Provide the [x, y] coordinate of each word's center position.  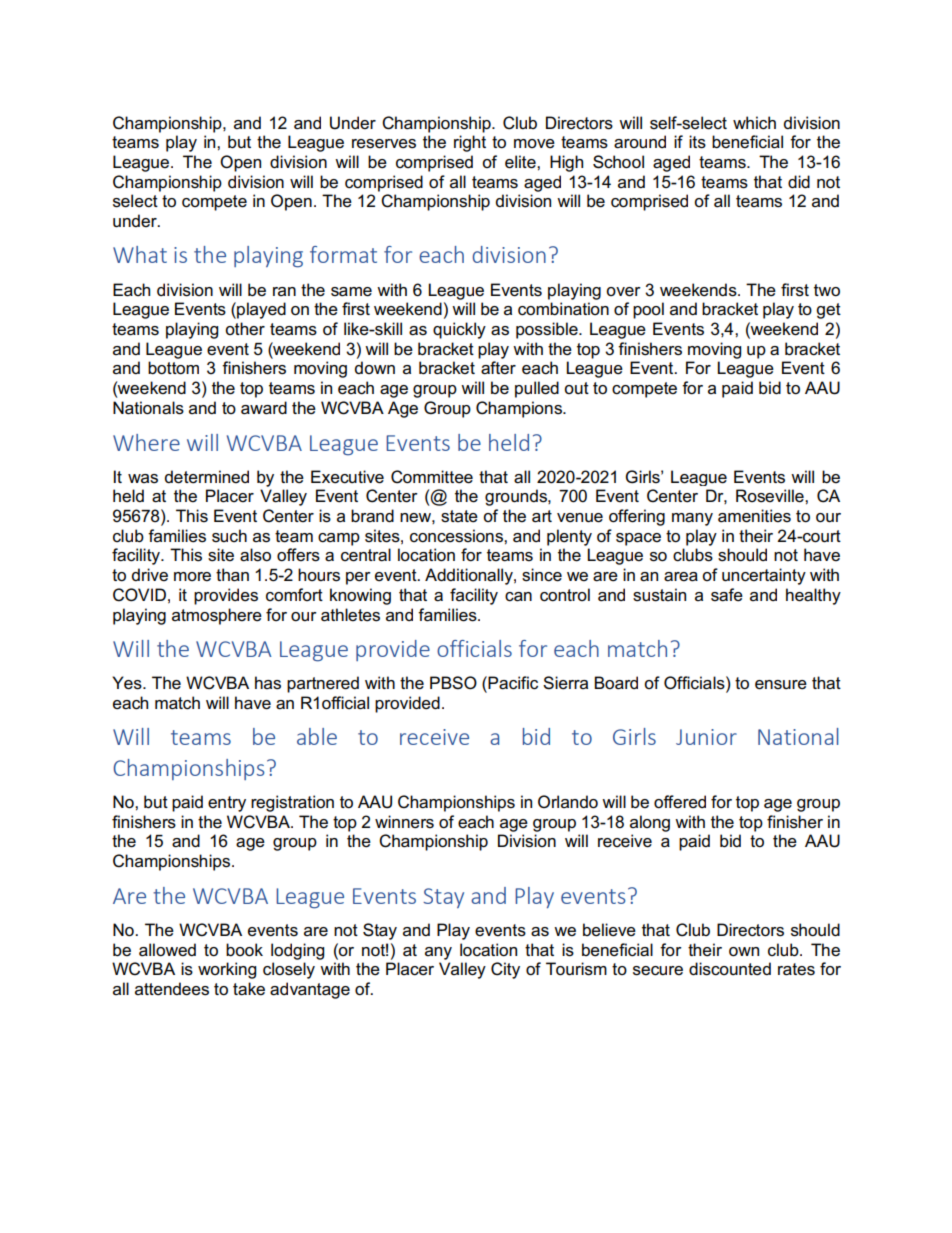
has [268, 683]
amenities [754, 516]
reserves [384, 144]
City [505, 970]
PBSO [453, 683]
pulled [537, 389]
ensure [781, 685]
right [470, 143]
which [754, 123]
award [264, 408]
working [227, 970]
